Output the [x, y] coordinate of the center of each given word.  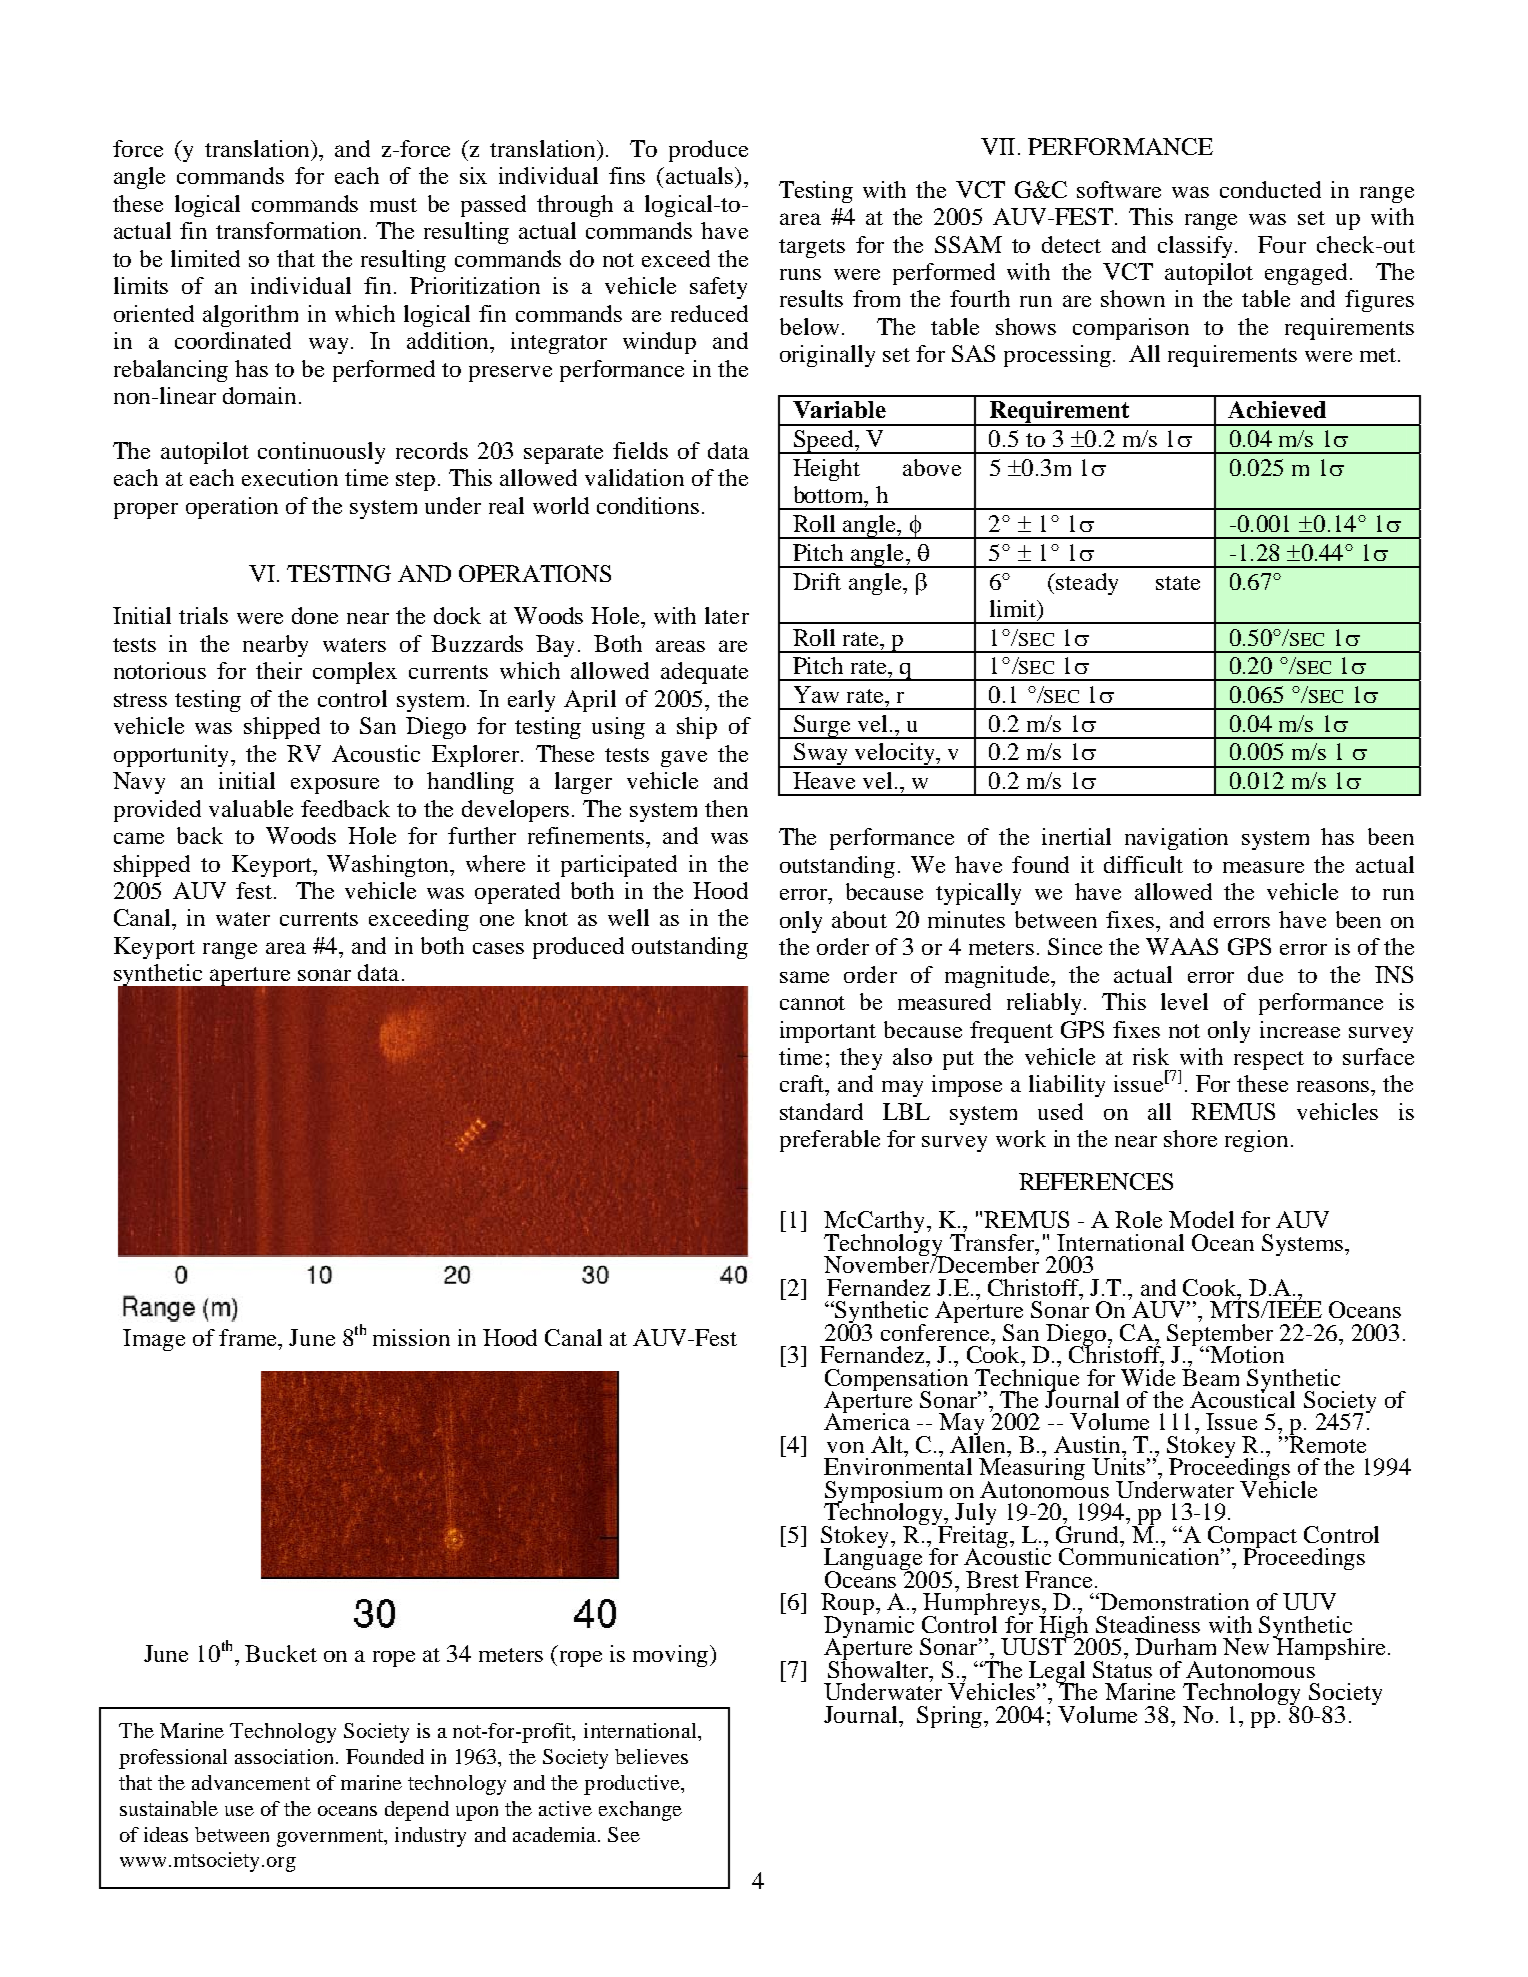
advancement [251, 1782]
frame [249, 1337]
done [315, 615]
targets [812, 248]
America [867, 1420]
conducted [1270, 189]
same [804, 977]
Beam [1210, 1377]
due [1265, 974]
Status [1122, 1668]
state [1178, 583]
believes [651, 1756]
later [727, 615]
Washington [389, 866]
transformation [290, 230]
